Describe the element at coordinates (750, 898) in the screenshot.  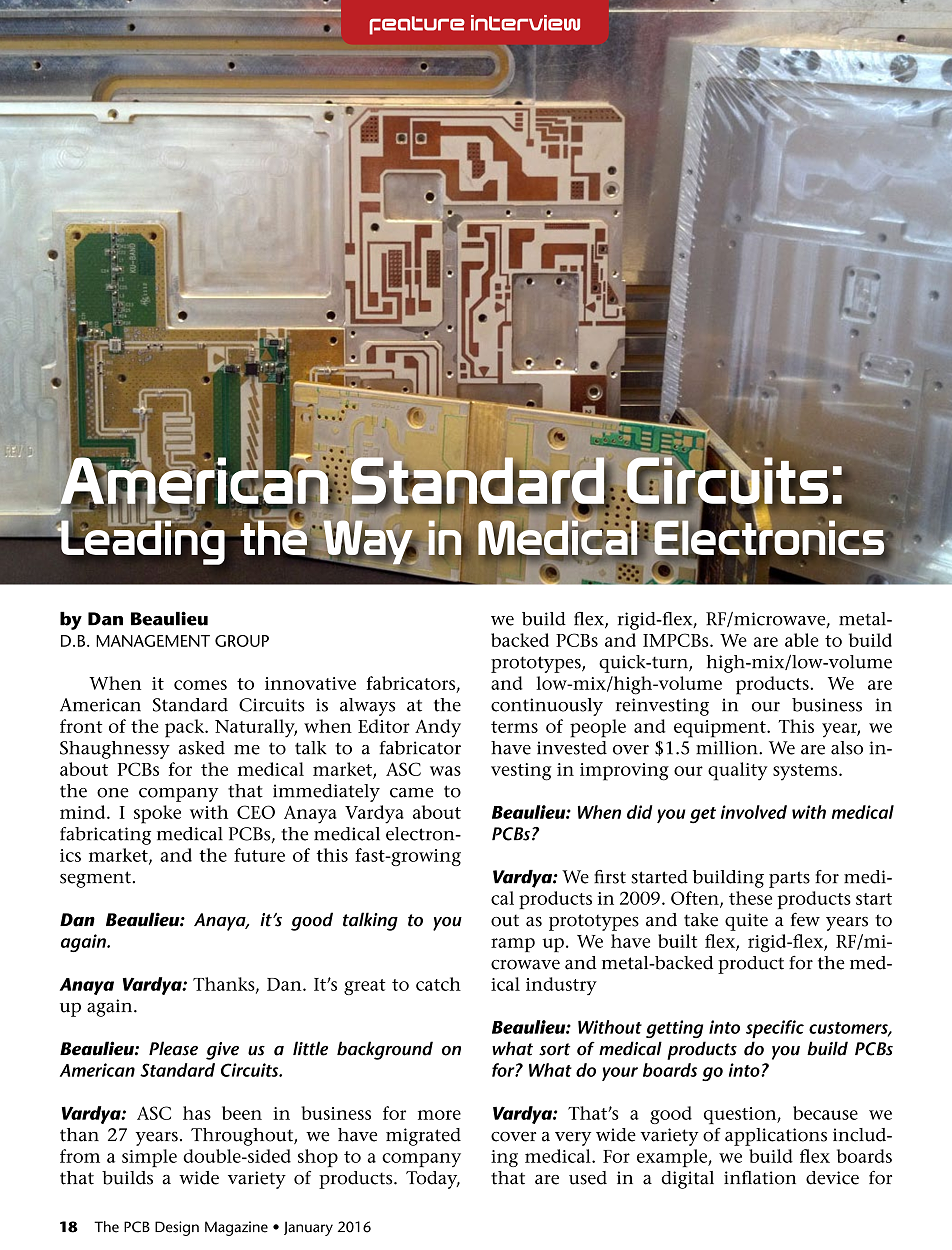
I see `these` at that location.
